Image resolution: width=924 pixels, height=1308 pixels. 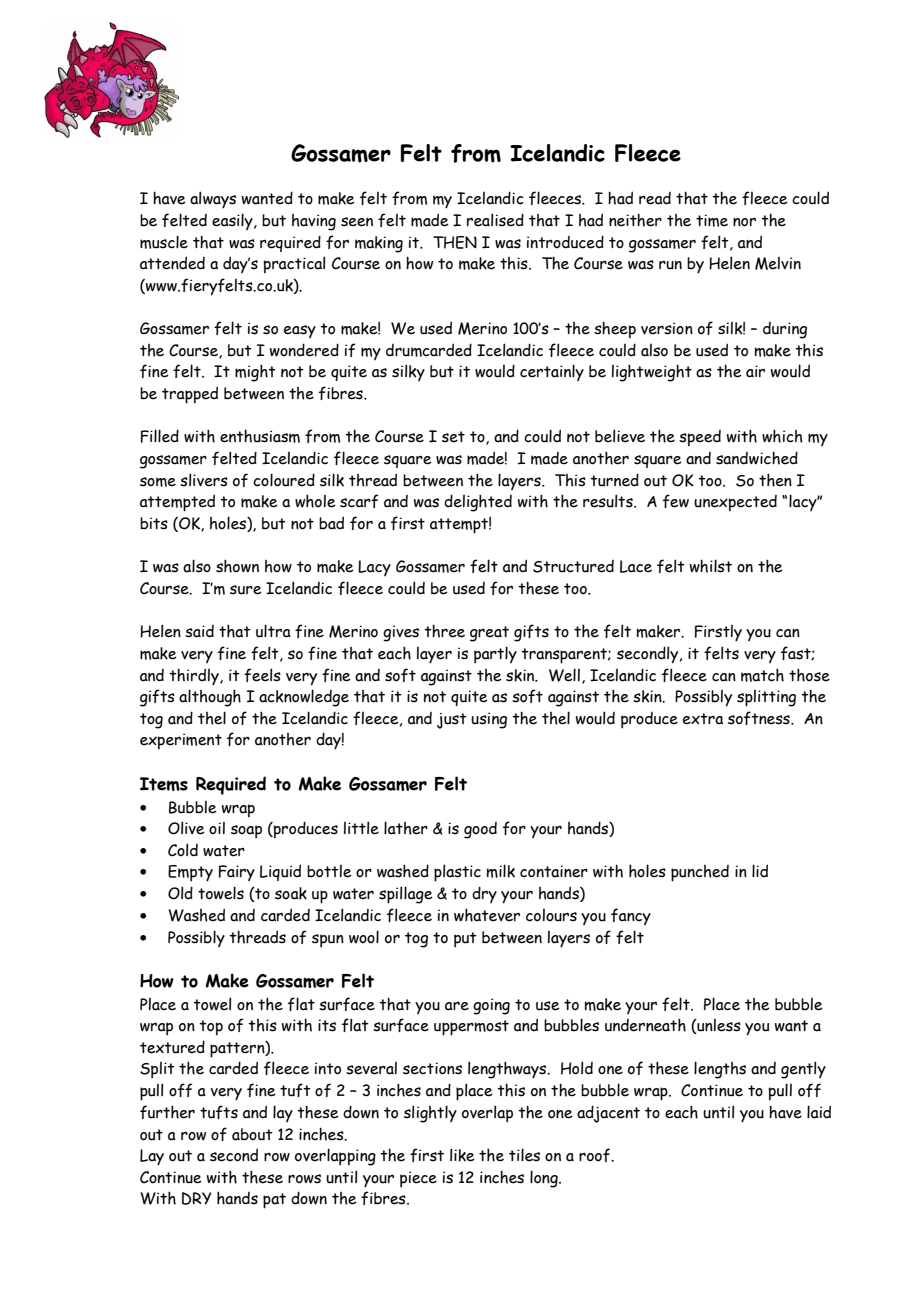 What do you see at coordinates (489, 720) in the image?
I see `using` at bounding box center [489, 720].
